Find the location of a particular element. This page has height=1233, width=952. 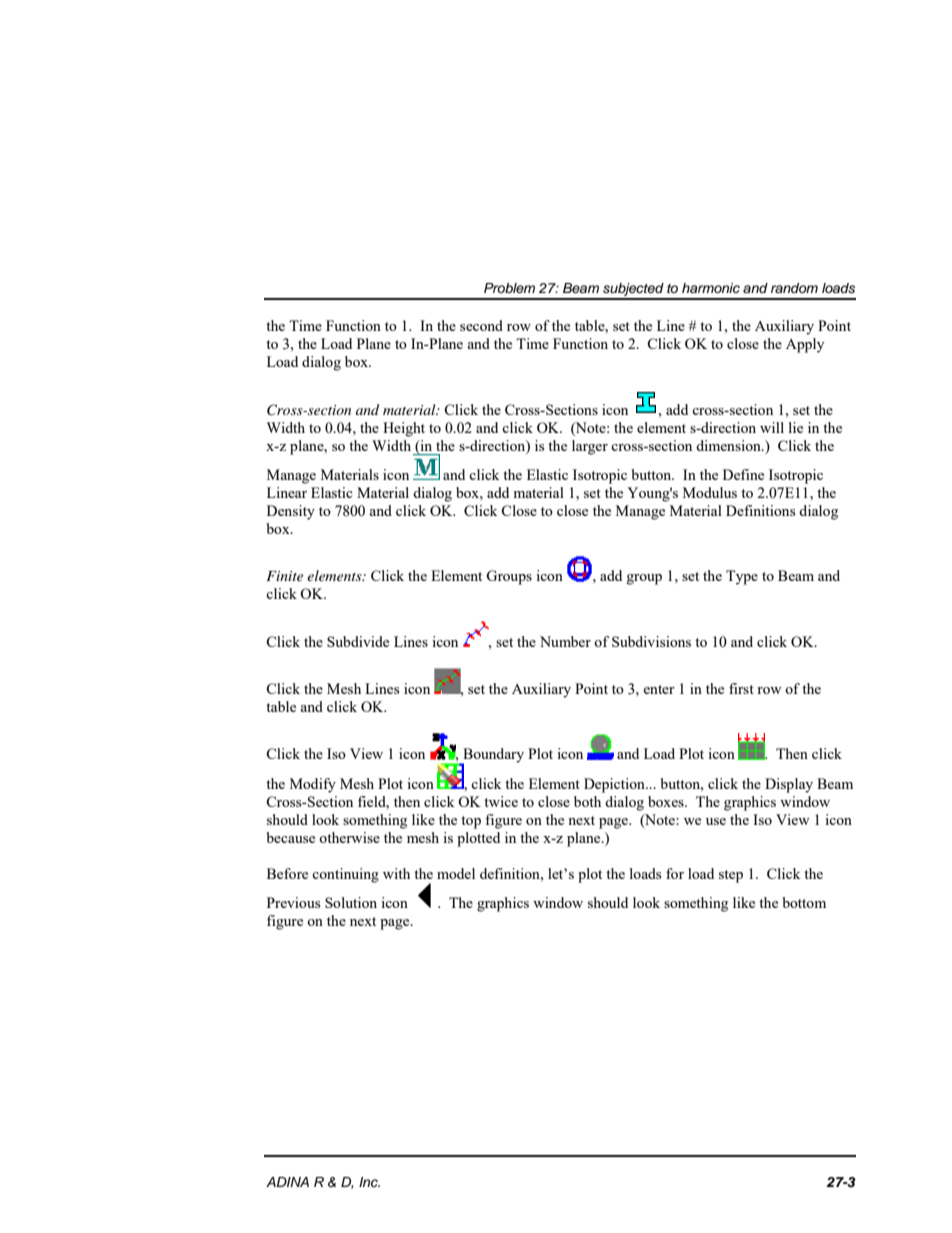

Problem is located at coordinates (509, 288).
